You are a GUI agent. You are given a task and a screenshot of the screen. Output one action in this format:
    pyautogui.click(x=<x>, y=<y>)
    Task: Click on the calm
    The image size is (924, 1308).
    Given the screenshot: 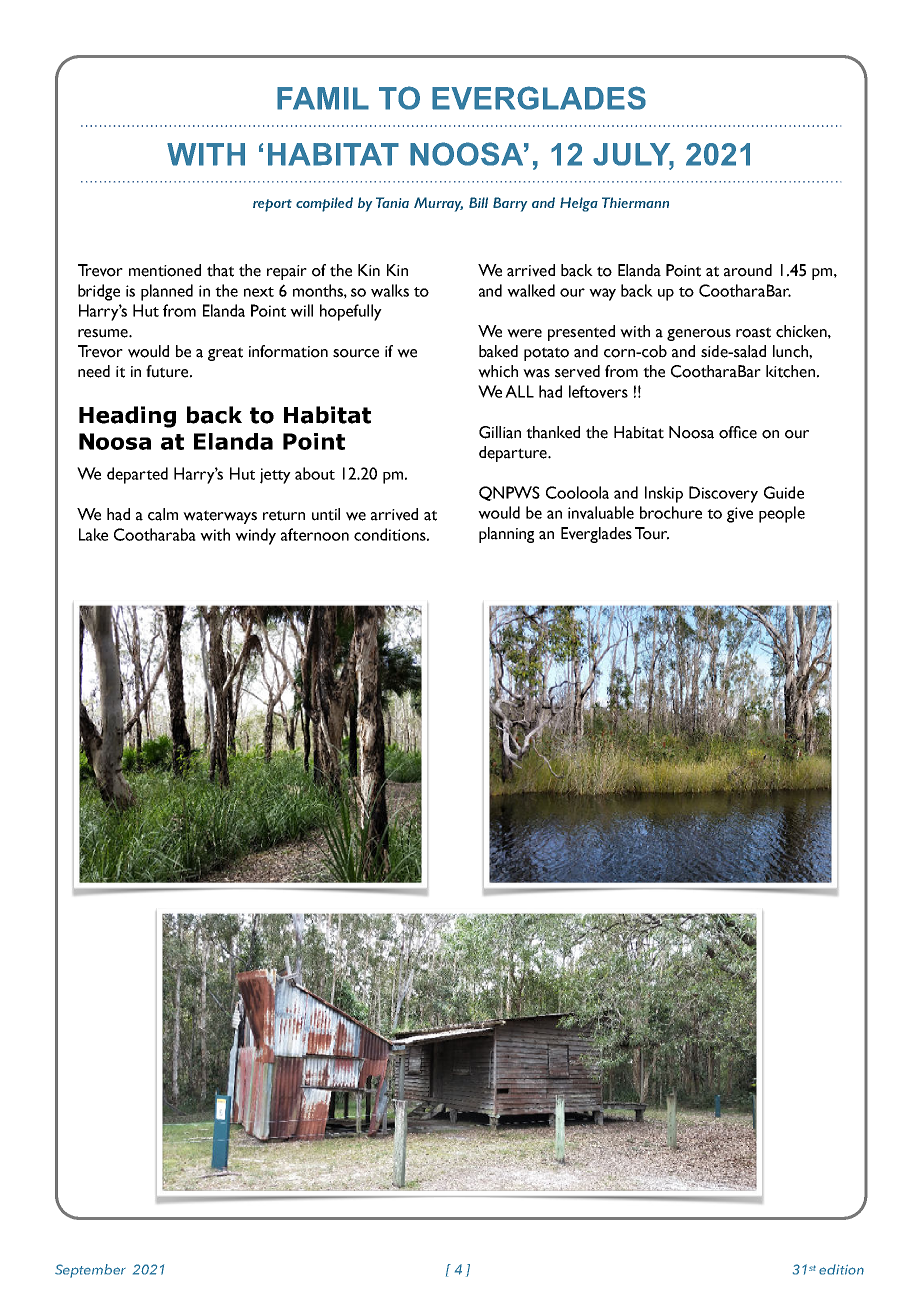 What is the action you would take?
    pyautogui.click(x=163, y=514)
